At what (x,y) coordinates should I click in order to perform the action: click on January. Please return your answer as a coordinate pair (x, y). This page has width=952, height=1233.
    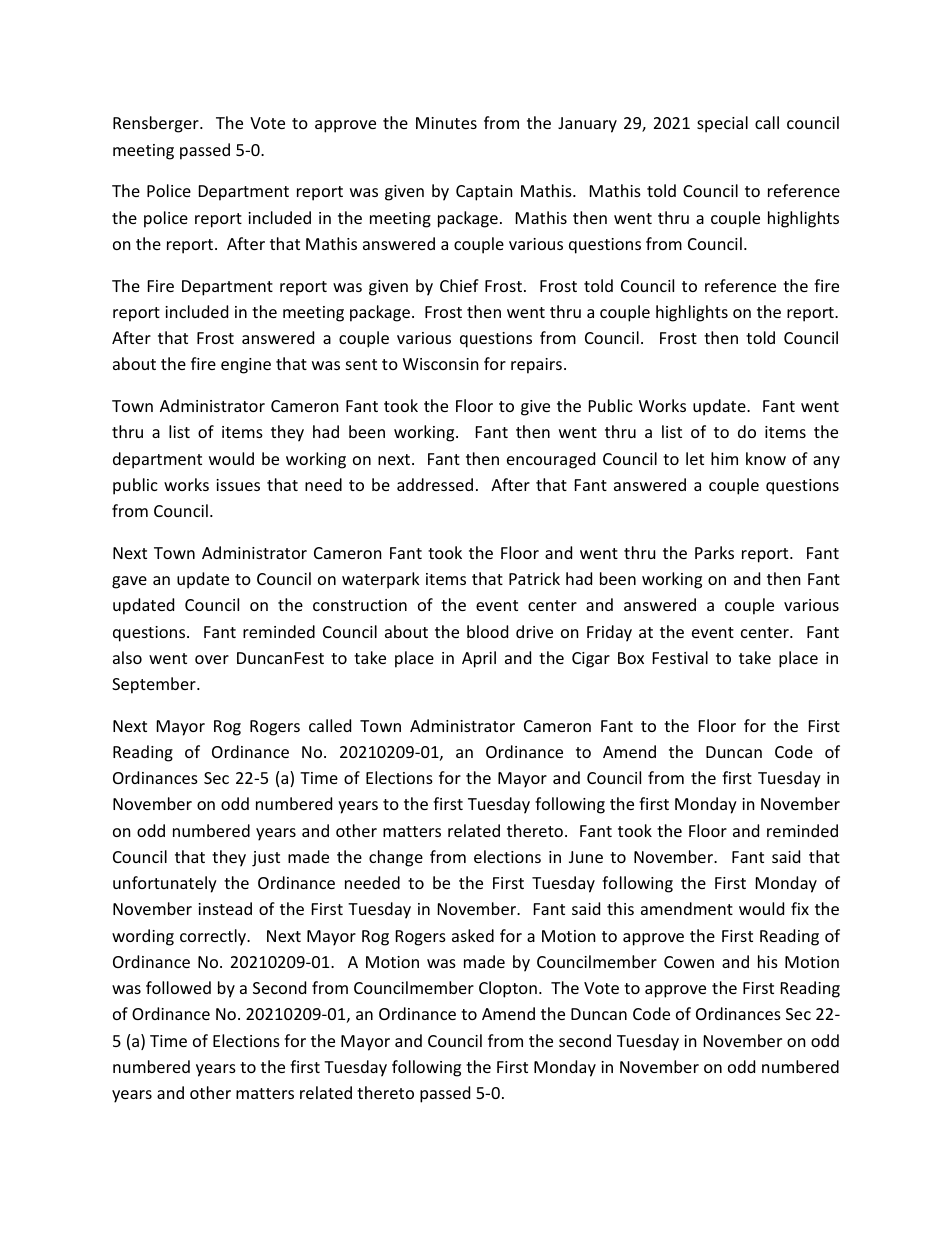
    Looking at the image, I should click on (587, 125).
